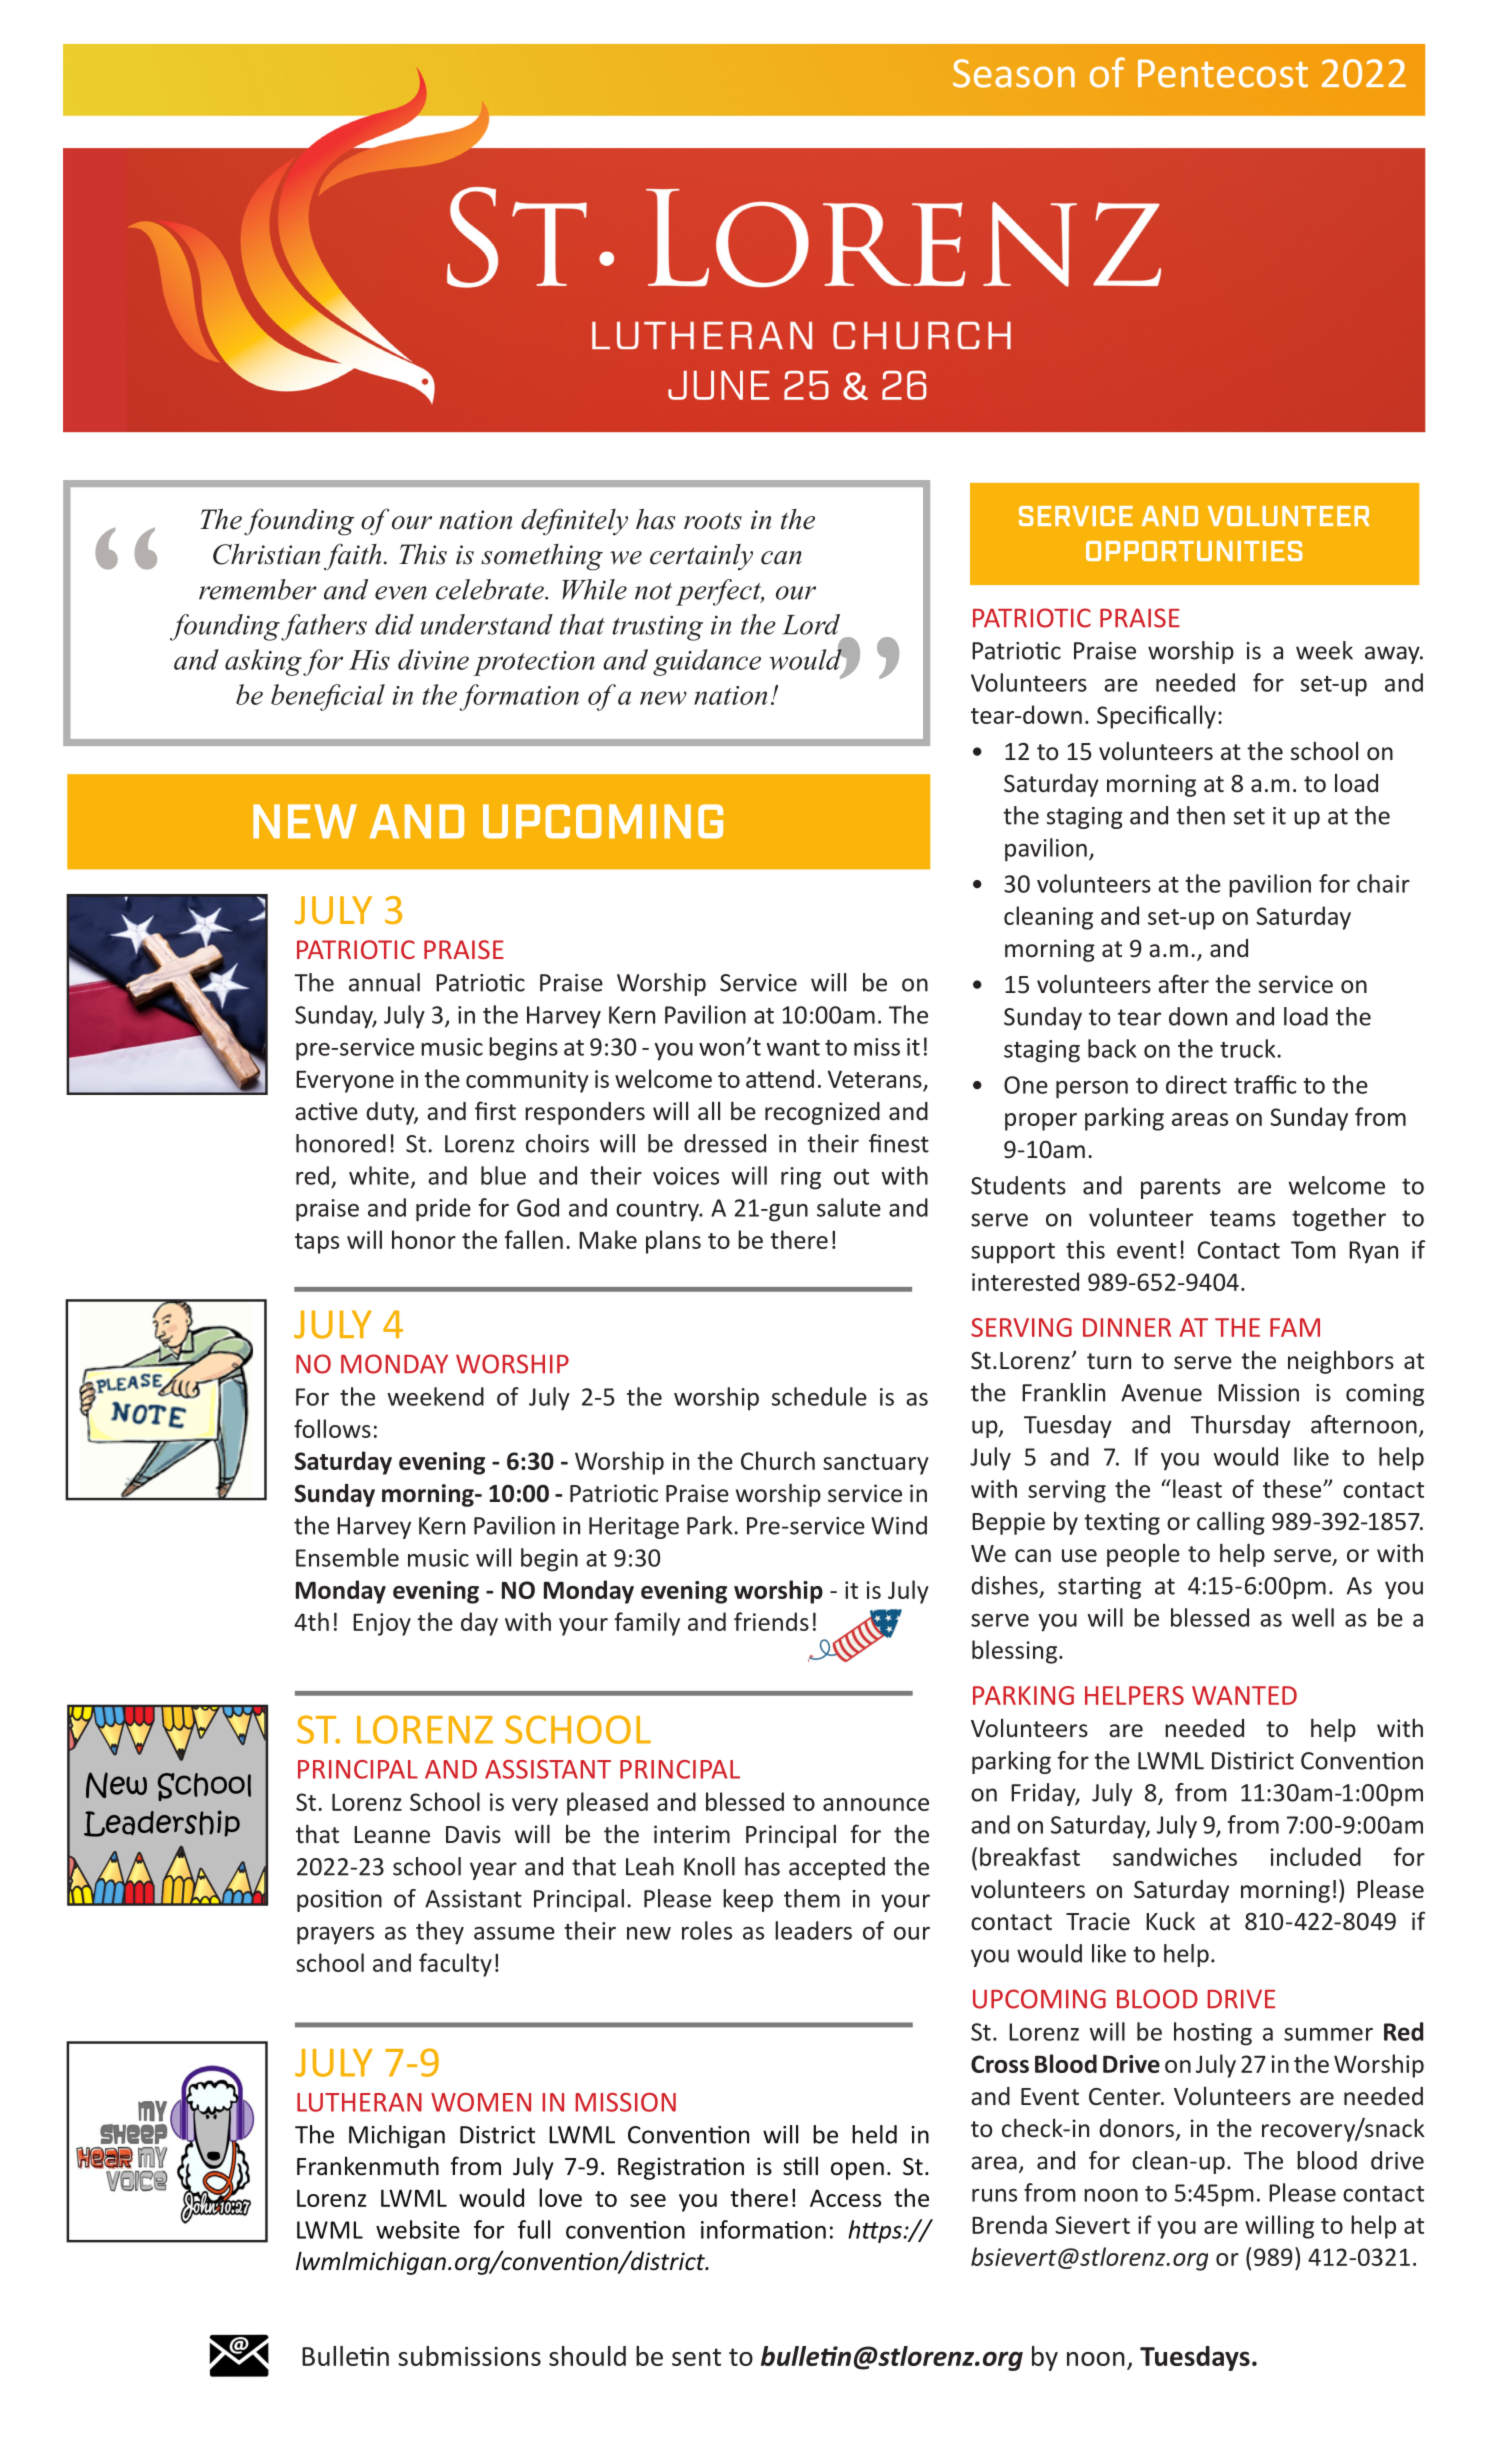 This page has width=1492, height=2458. Describe the element at coordinates (418, 2229) in the page. I see `website` at that location.
